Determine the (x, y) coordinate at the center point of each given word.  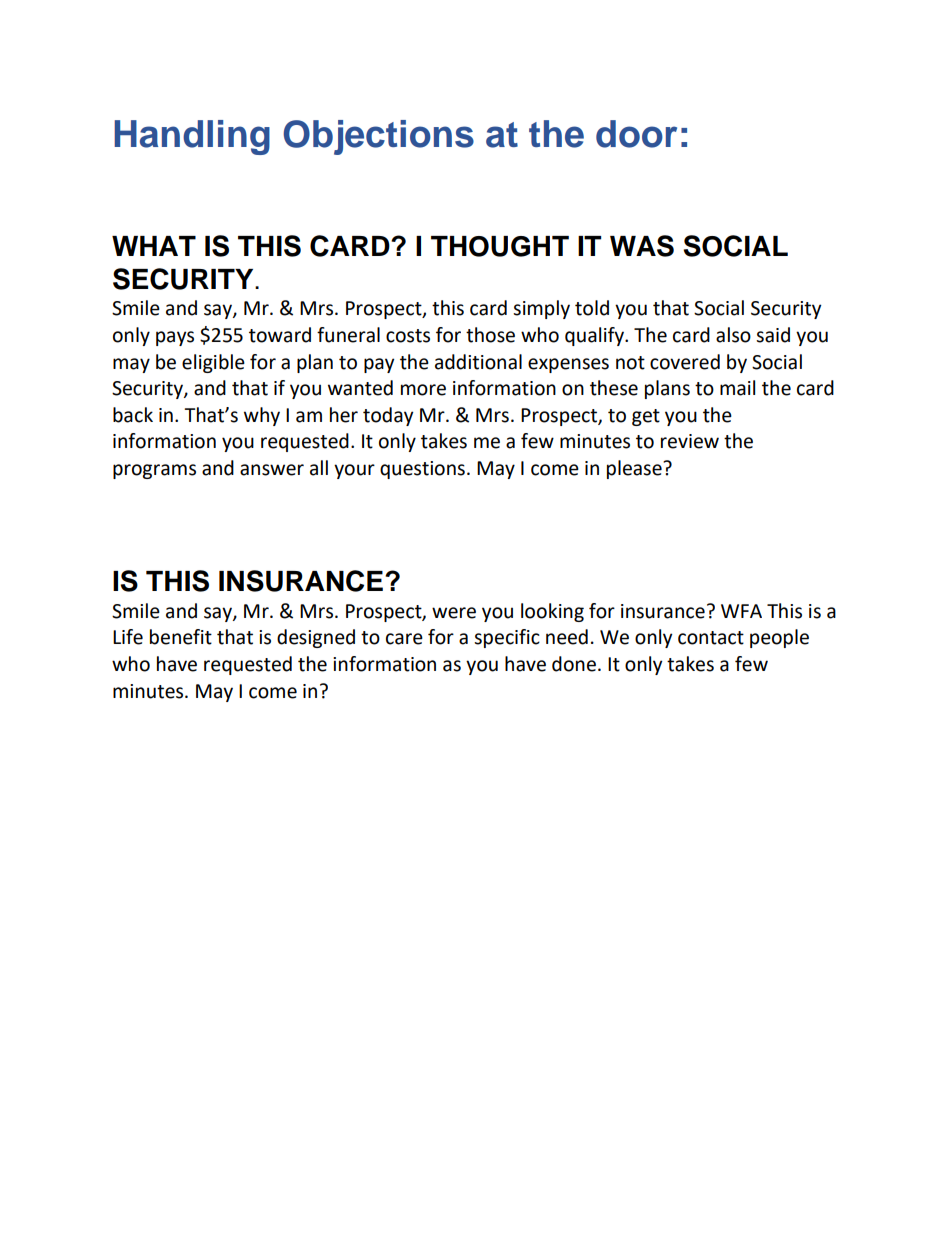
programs (154, 471)
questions (422, 470)
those (490, 335)
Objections (378, 137)
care (404, 639)
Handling (192, 137)
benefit (181, 637)
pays (175, 338)
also (733, 335)
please (635, 469)
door (636, 134)
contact (711, 638)
